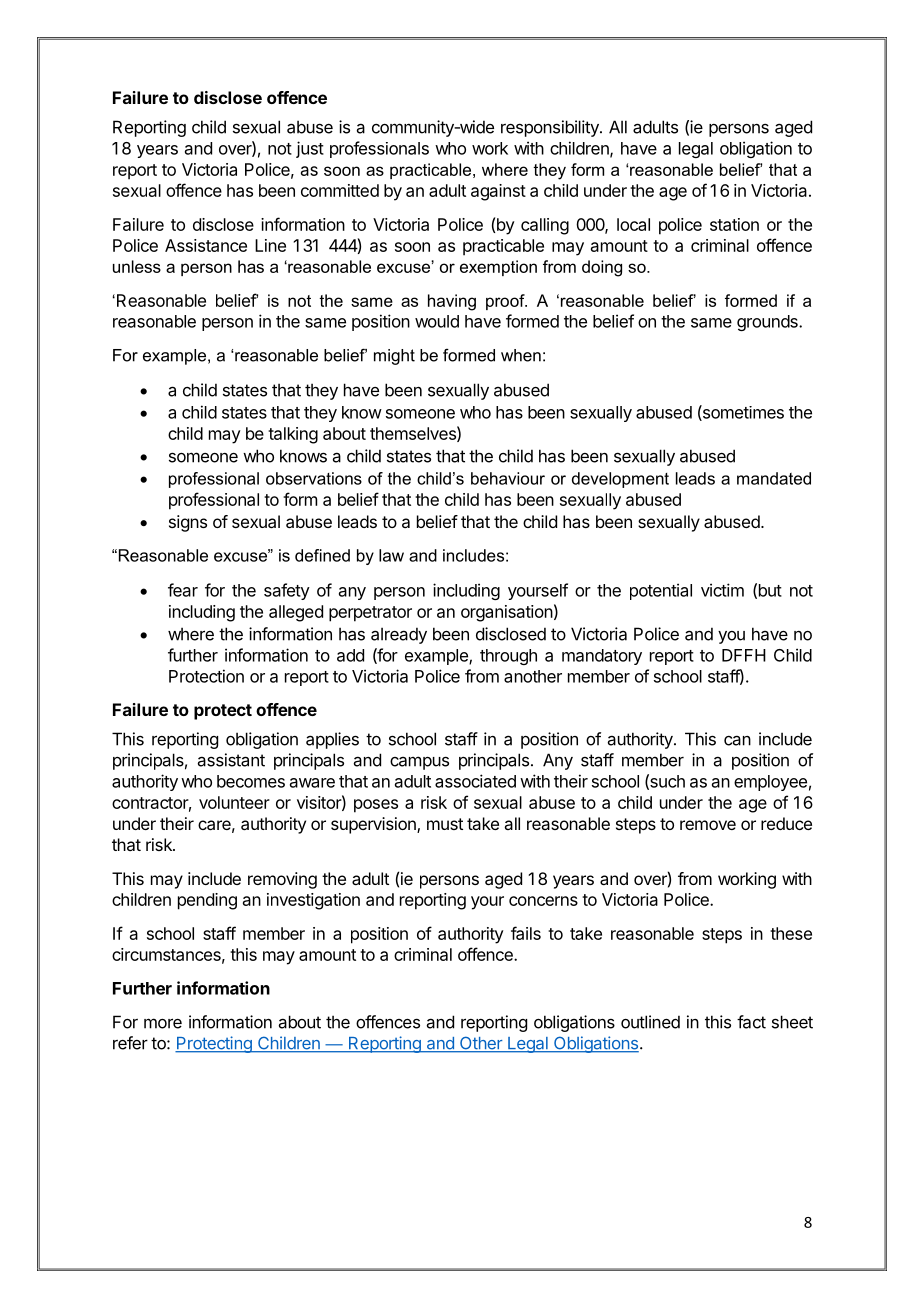 The height and width of the document is (1308, 924). Describe the element at coordinates (163, 1023) in the document. I see `more` at that location.
